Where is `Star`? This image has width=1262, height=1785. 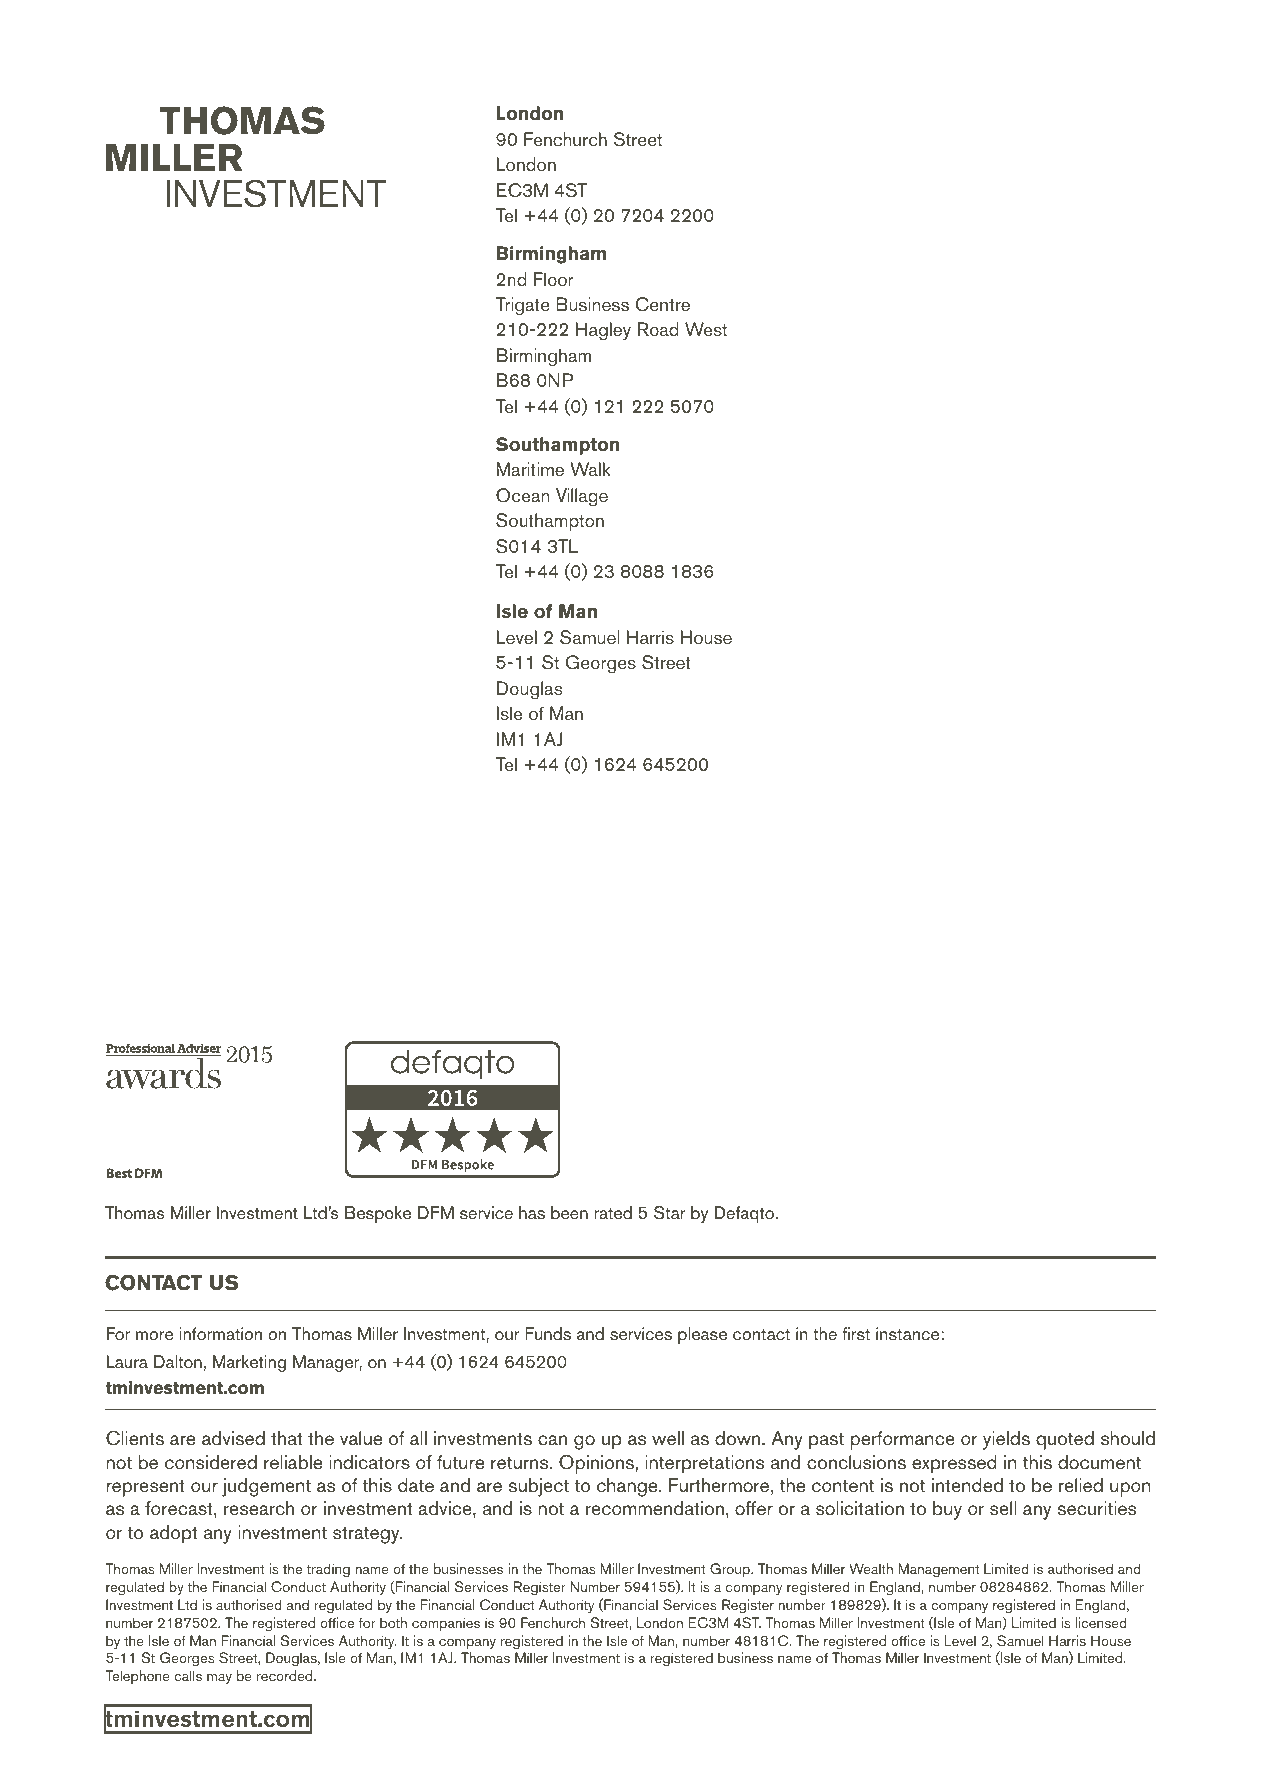
Star is located at coordinates (670, 1213).
